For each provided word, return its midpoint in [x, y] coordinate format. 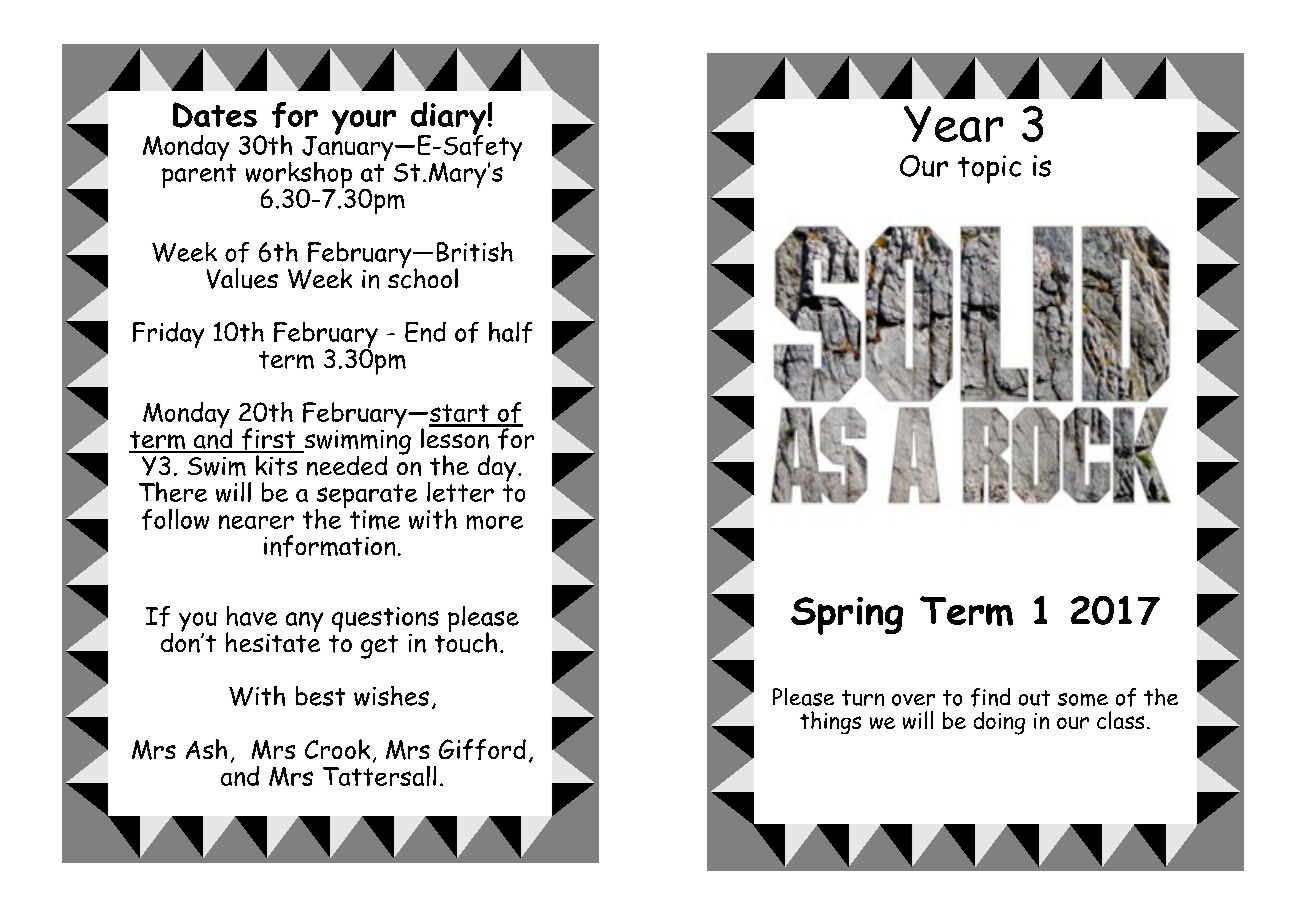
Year [953, 124]
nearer [256, 522]
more [495, 522]
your [364, 122]
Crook [337, 749]
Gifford [482, 749]
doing [999, 723]
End [425, 332]
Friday [168, 335]
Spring [847, 616]
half [510, 332]
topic [989, 169]
